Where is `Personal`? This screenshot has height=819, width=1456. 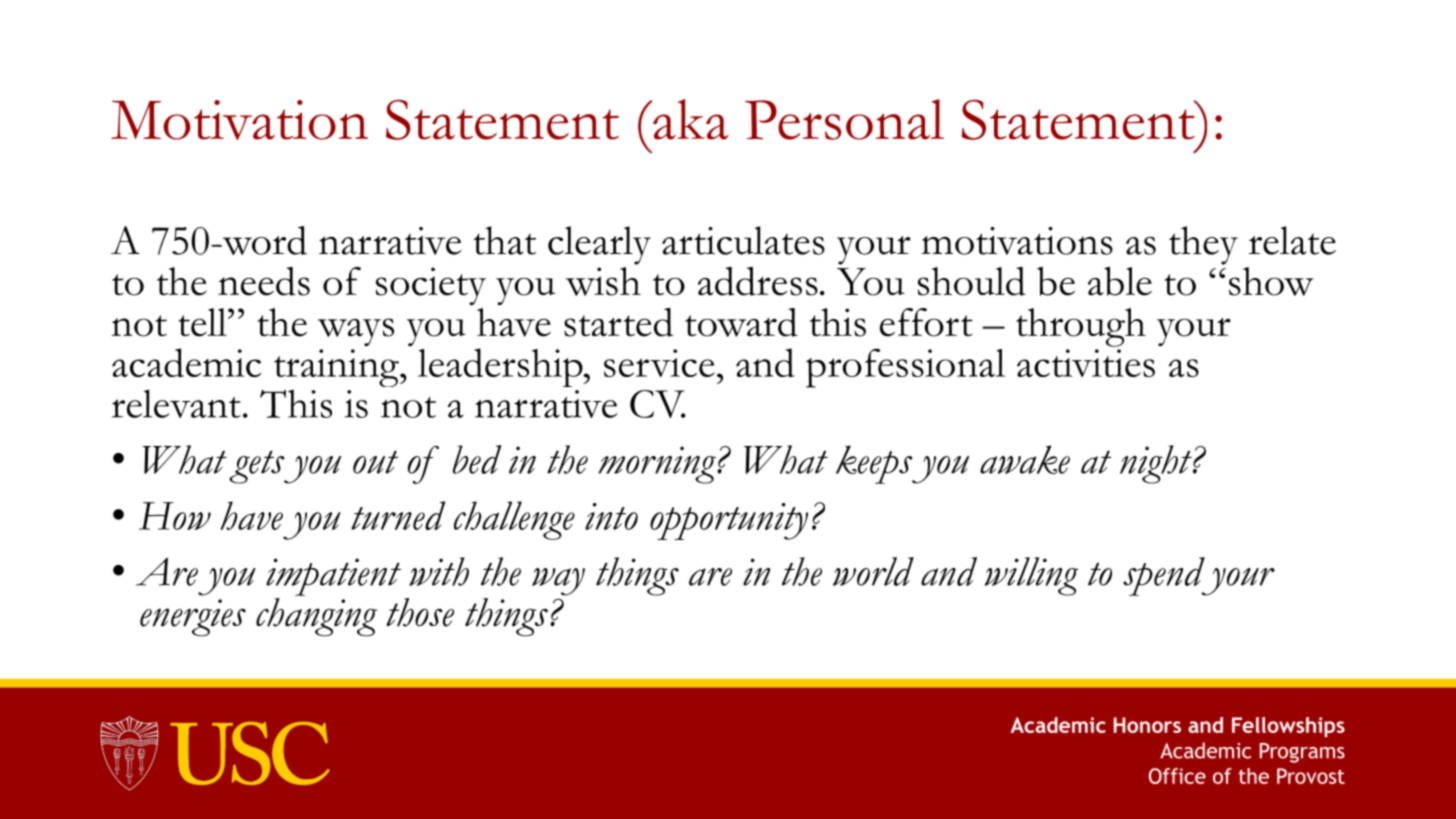
Personal is located at coordinates (844, 119).
